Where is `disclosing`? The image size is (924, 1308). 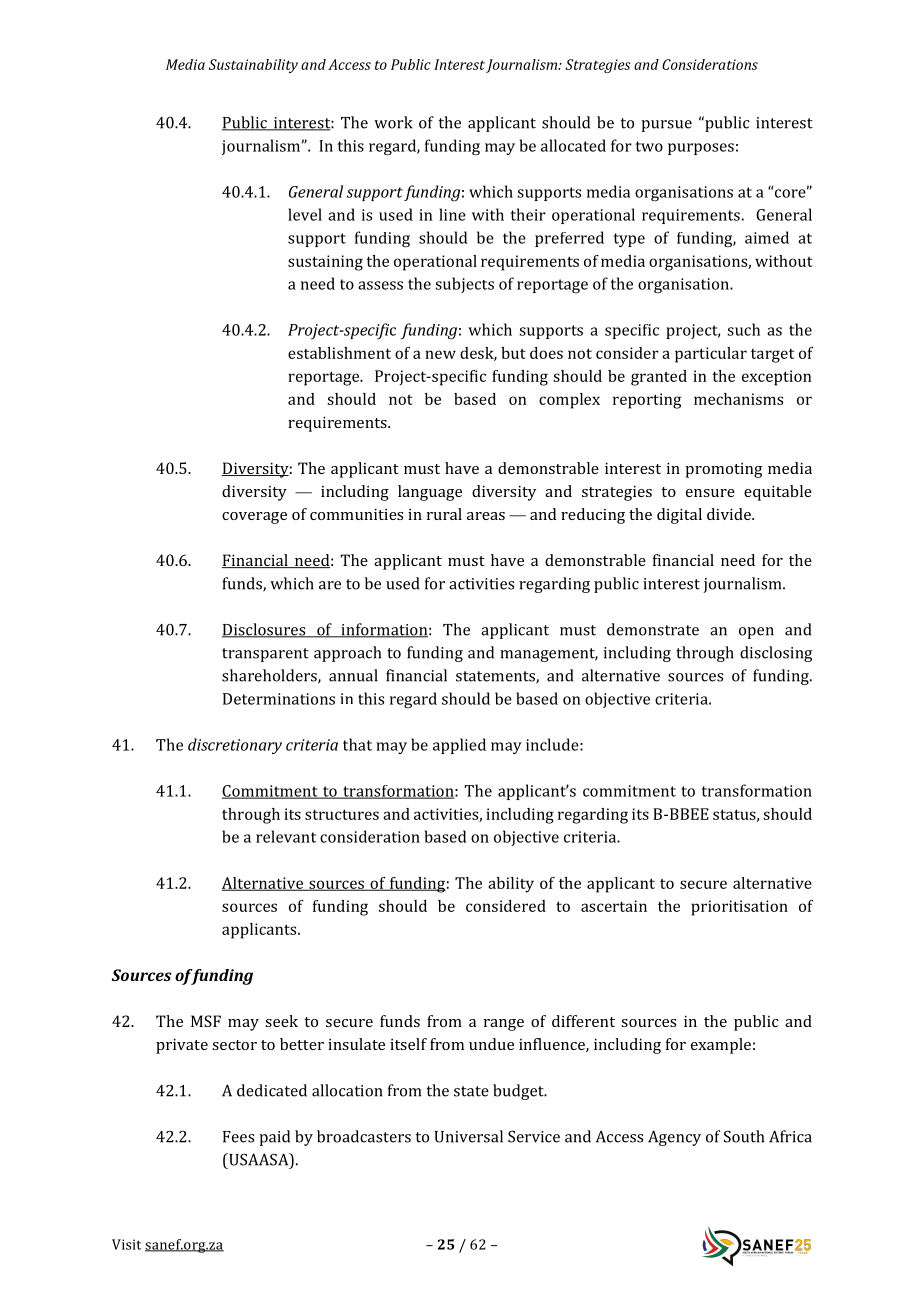
disclosing is located at coordinates (776, 654).
